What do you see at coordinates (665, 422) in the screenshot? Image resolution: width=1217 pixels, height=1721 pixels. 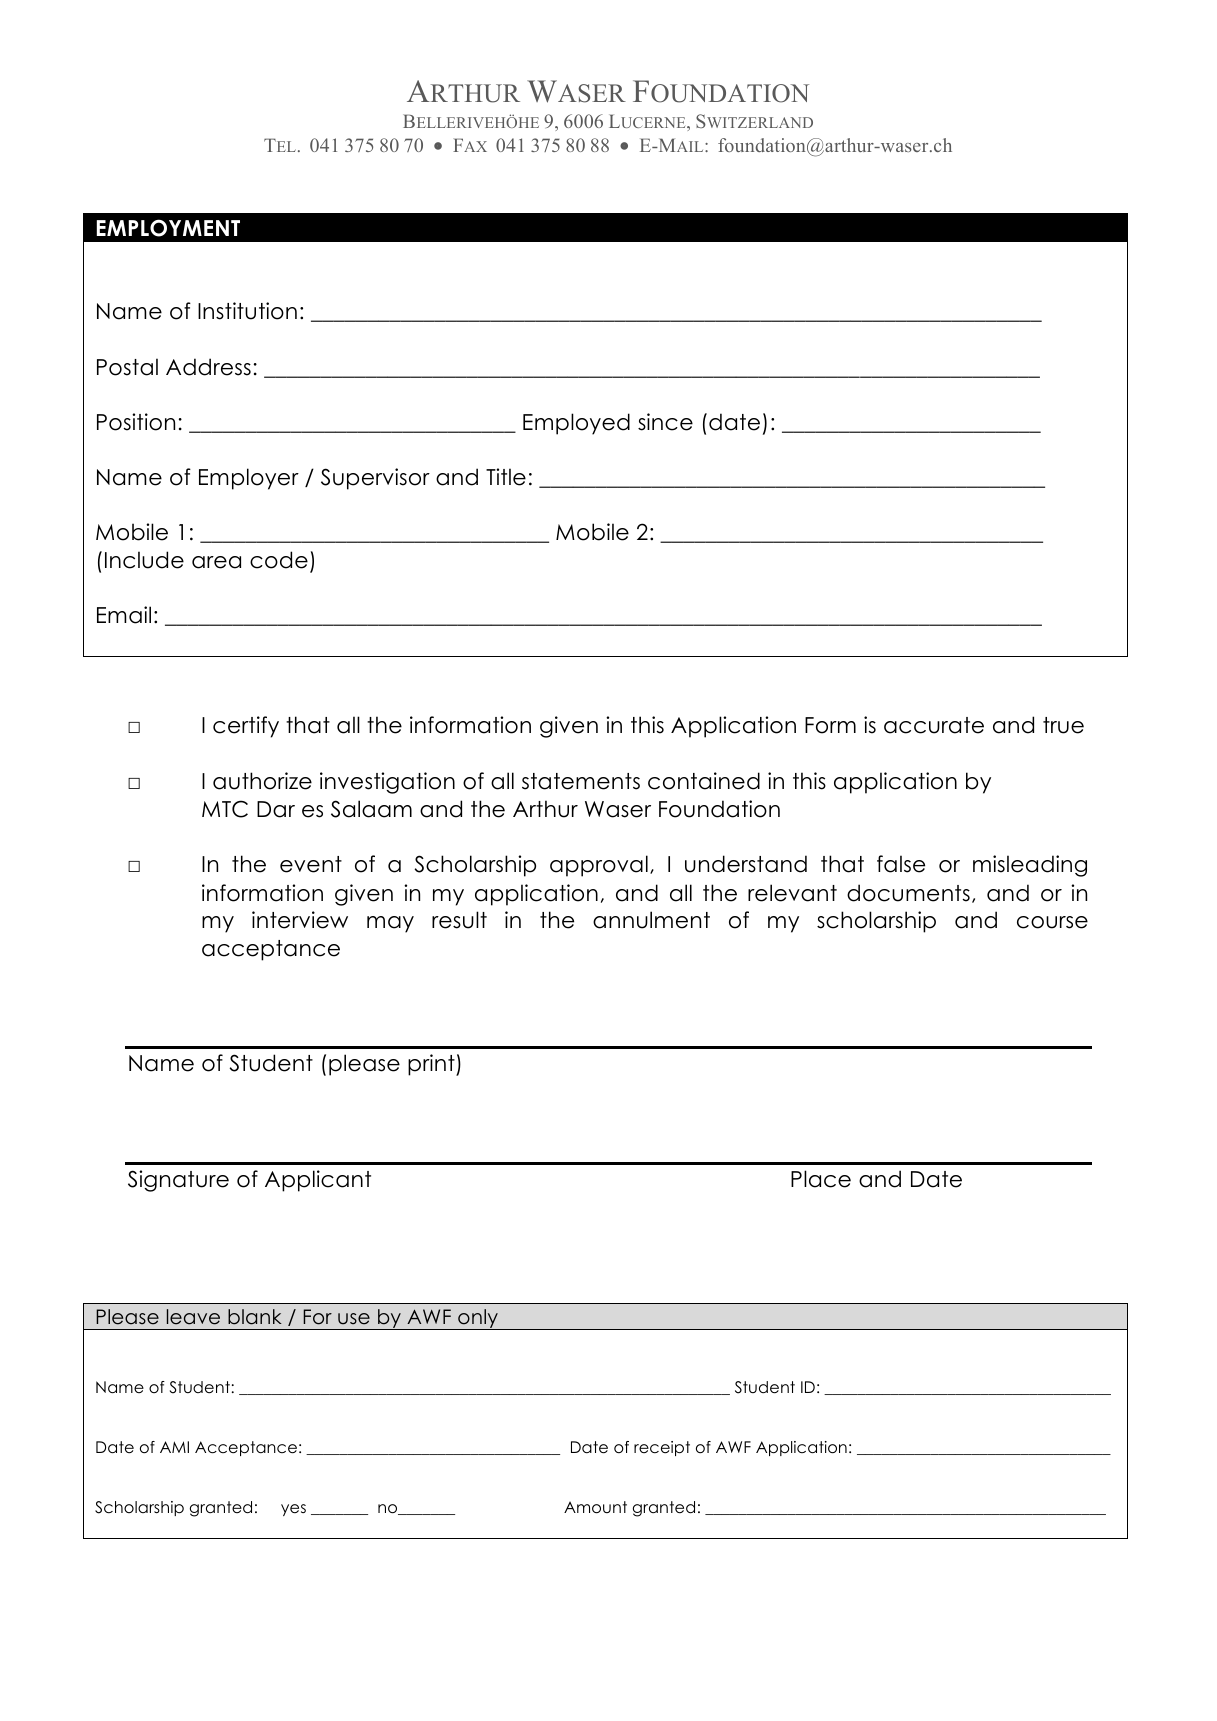 I see `since` at bounding box center [665, 422].
